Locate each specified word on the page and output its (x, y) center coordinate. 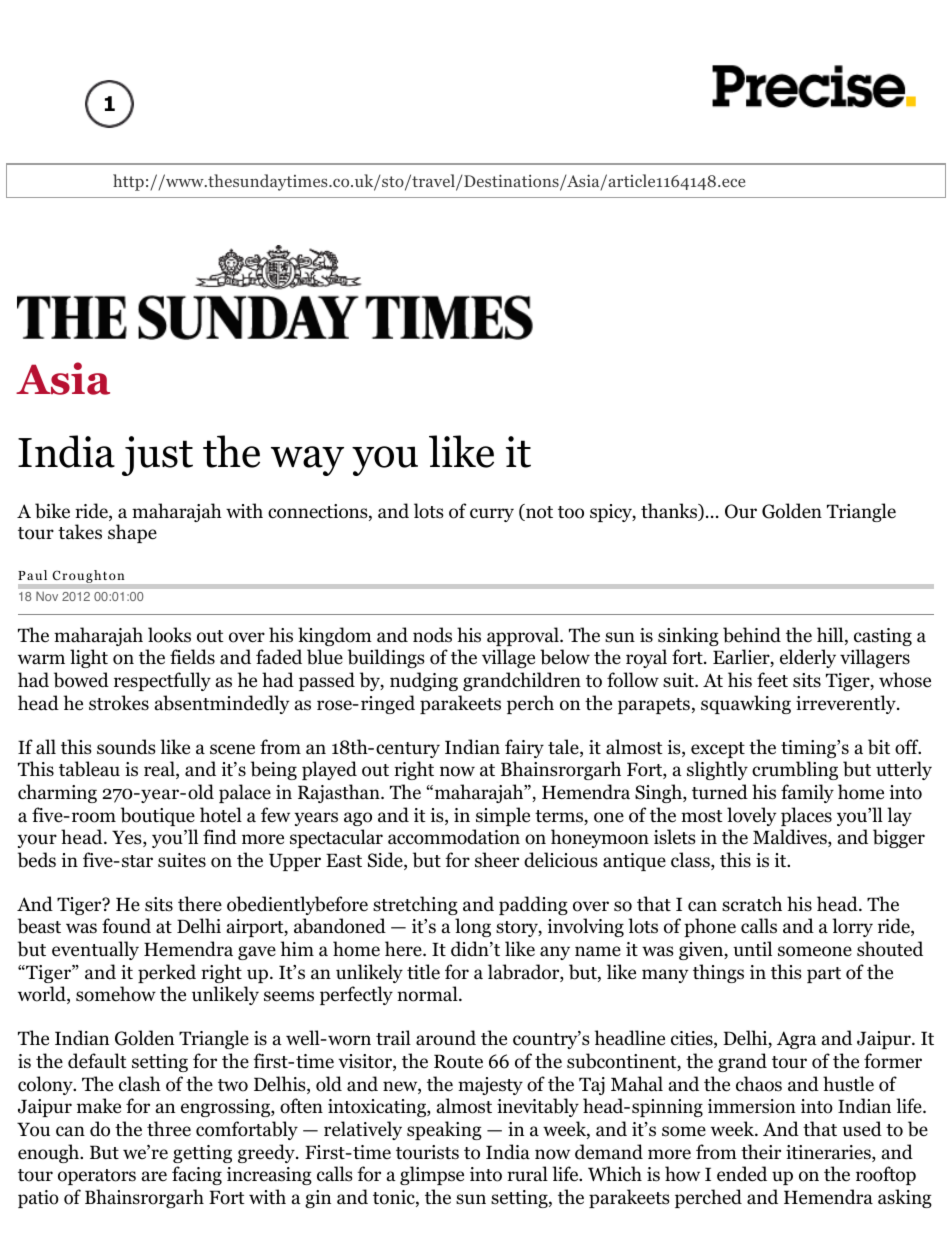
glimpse (432, 1175)
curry (492, 515)
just (157, 456)
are (154, 1176)
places (806, 816)
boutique (158, 816)
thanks (670, 512)
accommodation (454, 837)
